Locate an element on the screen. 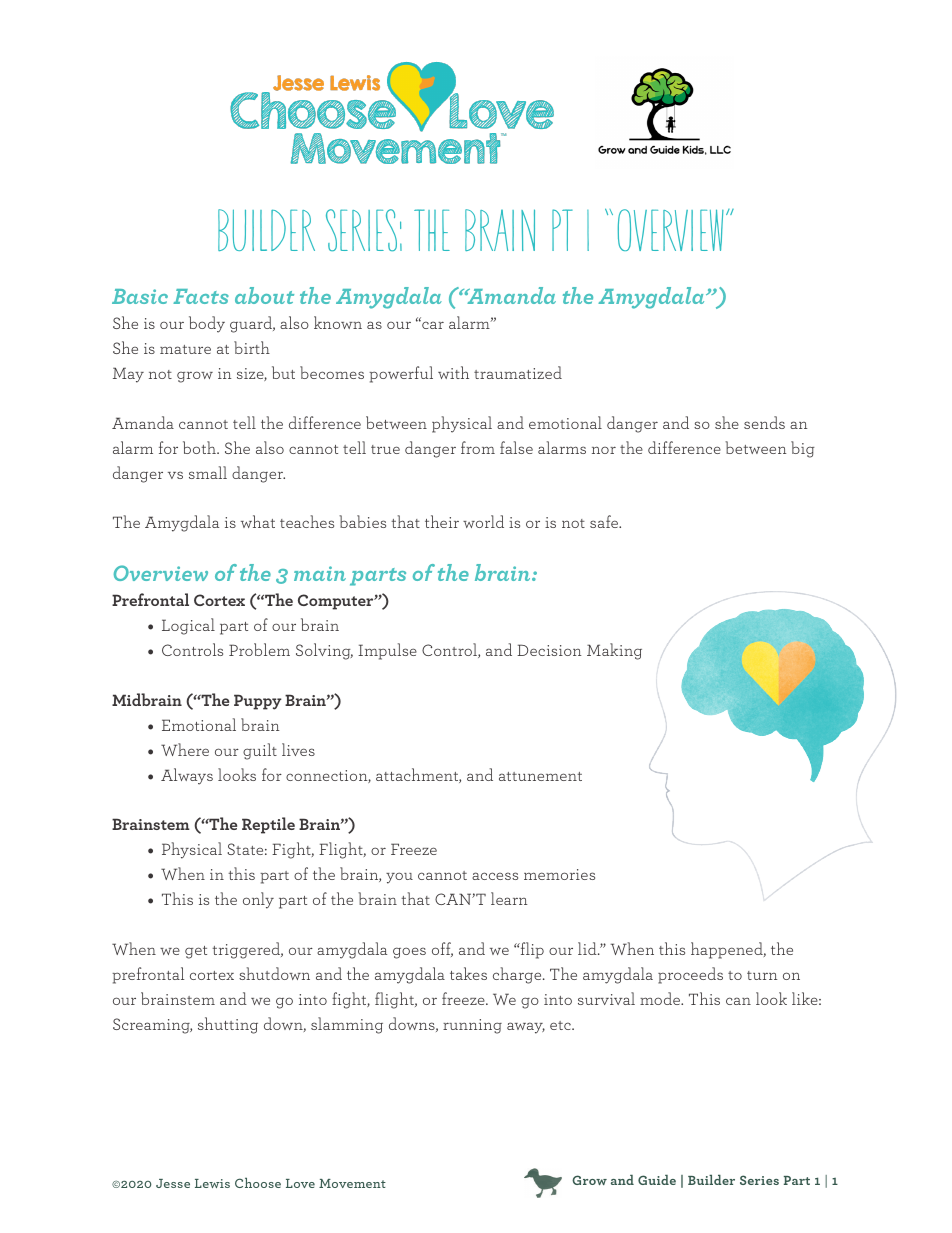  Lewis is located at coordinates (212, 1183).
